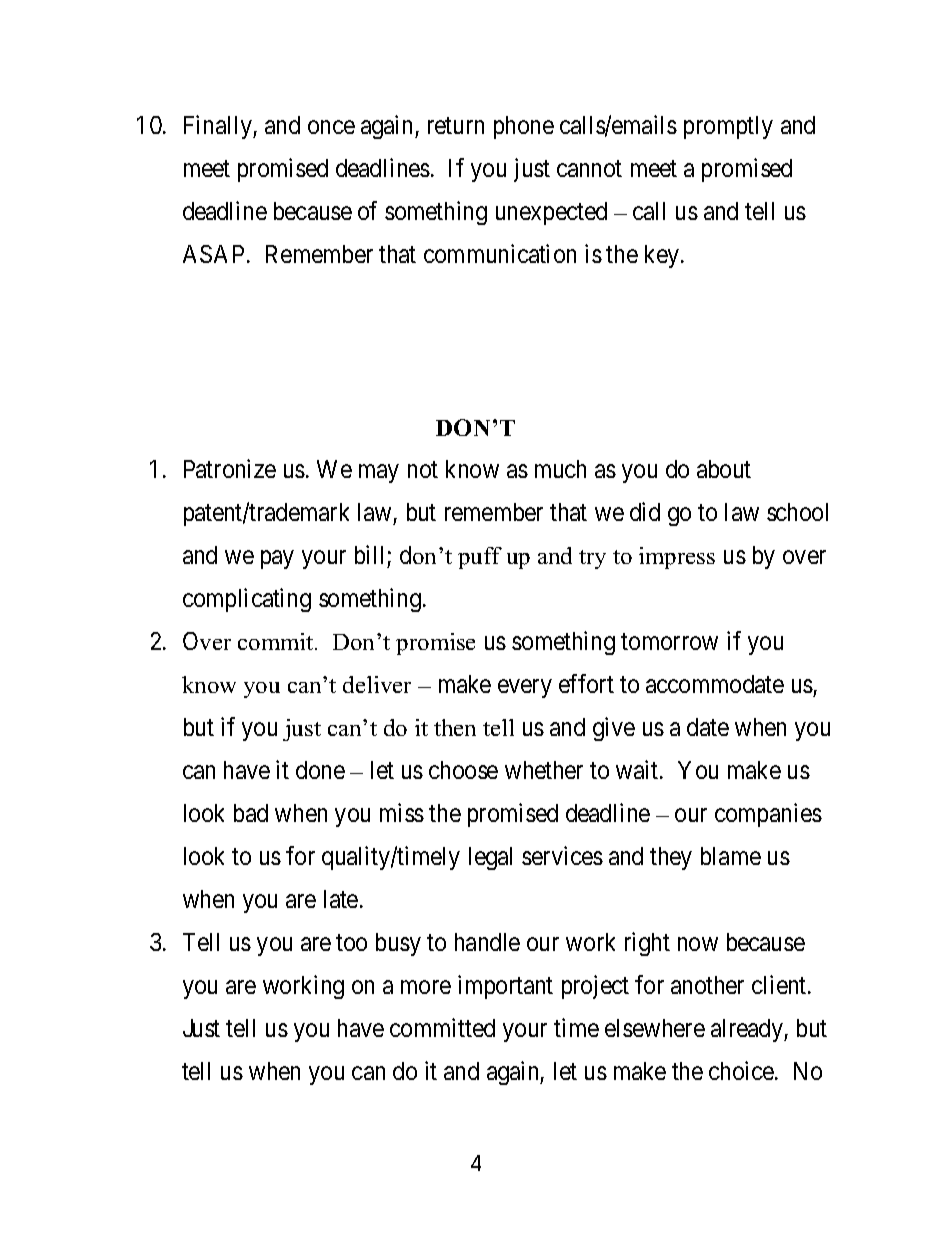  What do you see at coordinates (638, 769) in the screenshot?
I see `wait` at bounding box center [638, 769].
